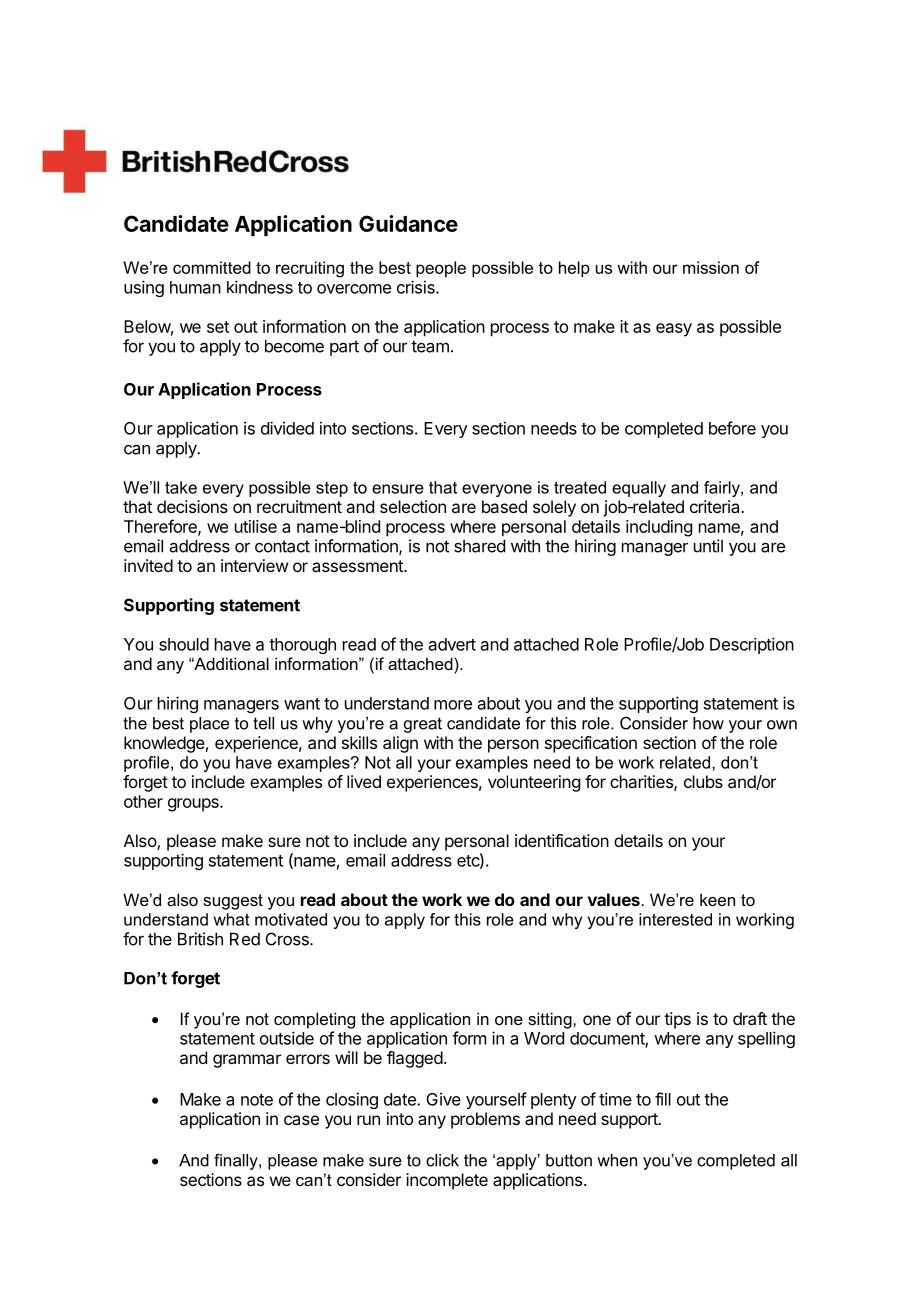 The width and height of the screenshot is (924, 1307). Describe the element at coordinates (717, 899) in the screenshot. I see `keen` at that location.
